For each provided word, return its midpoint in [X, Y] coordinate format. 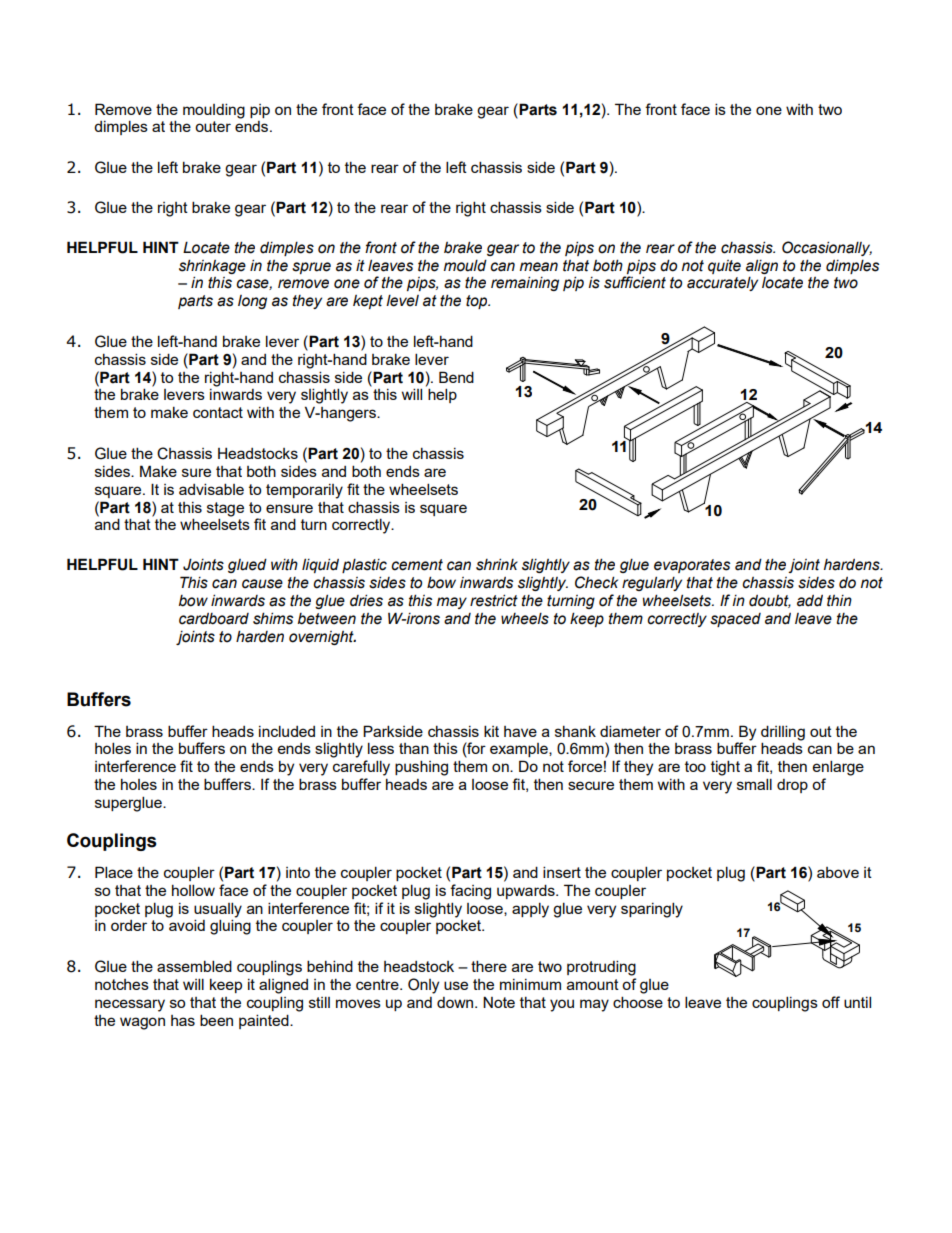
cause [262, 584]
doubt [770, 601]
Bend [456, 377]
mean [539, 267]
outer [213, 126]
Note [499, 1002]
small [754, 784]
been [216, 1020]
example [520, 750]
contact [218, 412]
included [287, 731]
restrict [494, 600]
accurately [722, 284]
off [831, 1002]
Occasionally [827, 248]
